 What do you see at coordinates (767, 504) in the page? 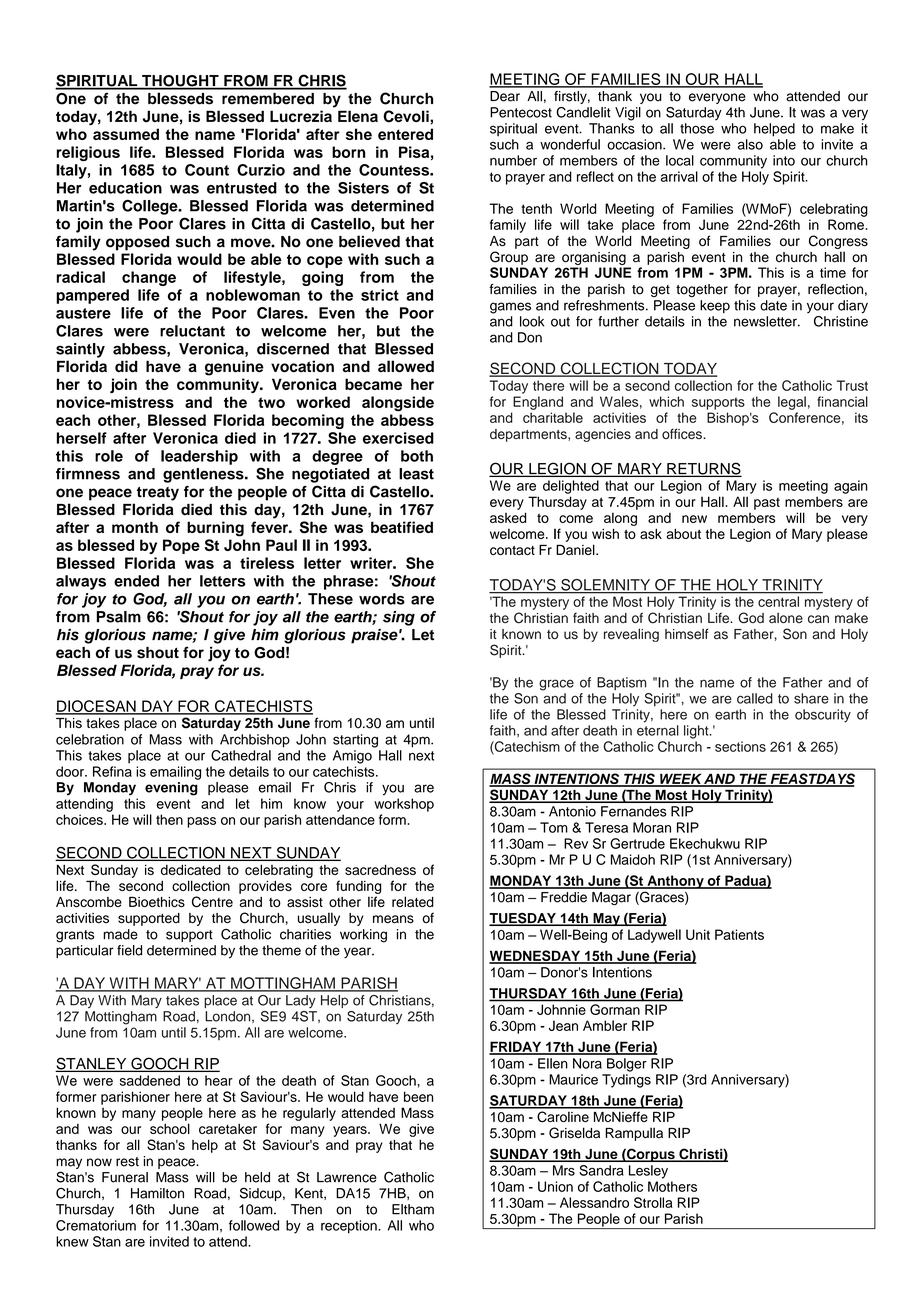
I see `past` at bounding box center [767, 504].
